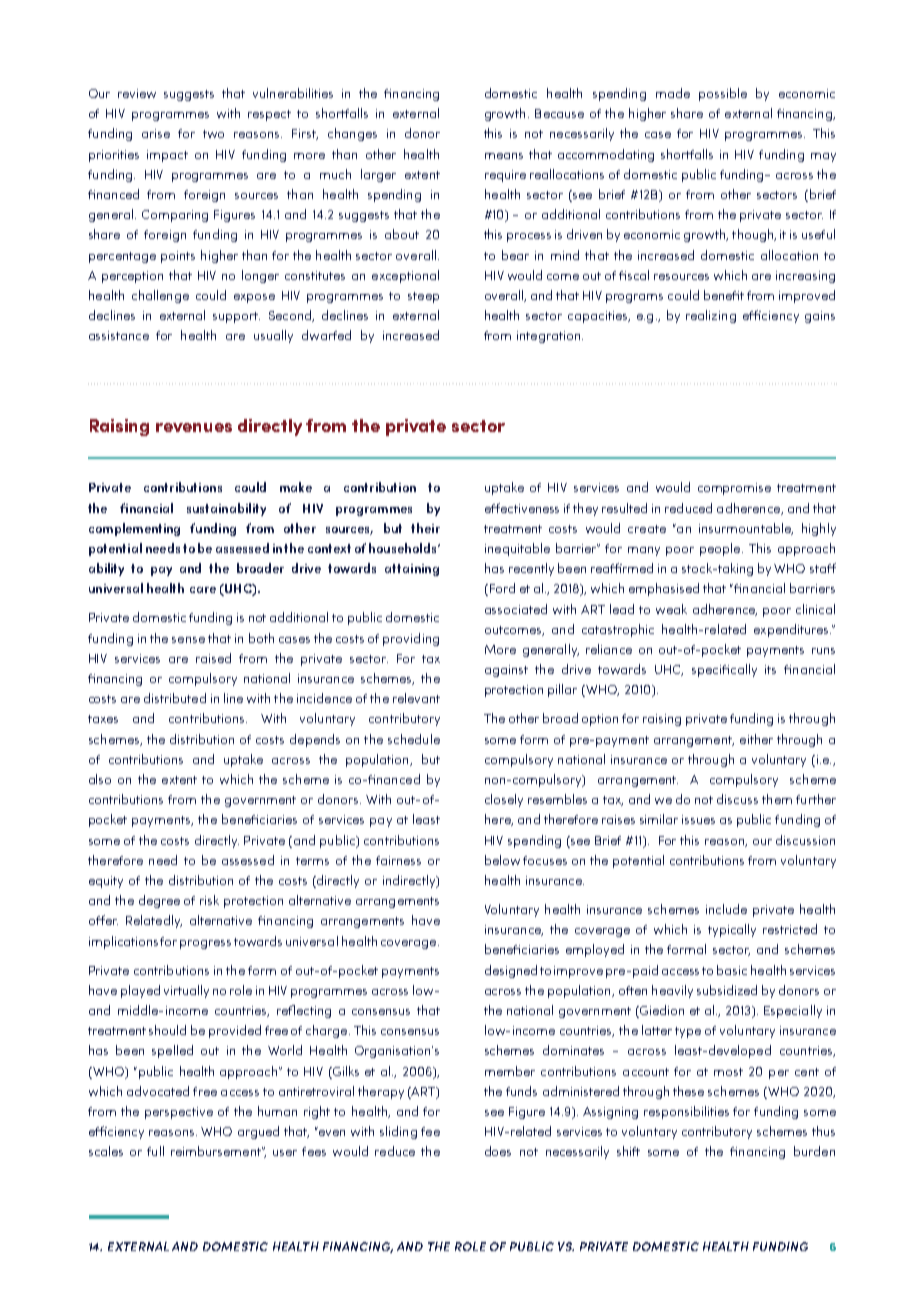 Image resolution: width=924 pixels, height=1308 pixels. What do you see at coordinates (686, 1112) in the screenshot?
I see `responsibilities` at bounding box center [686, 1112].
